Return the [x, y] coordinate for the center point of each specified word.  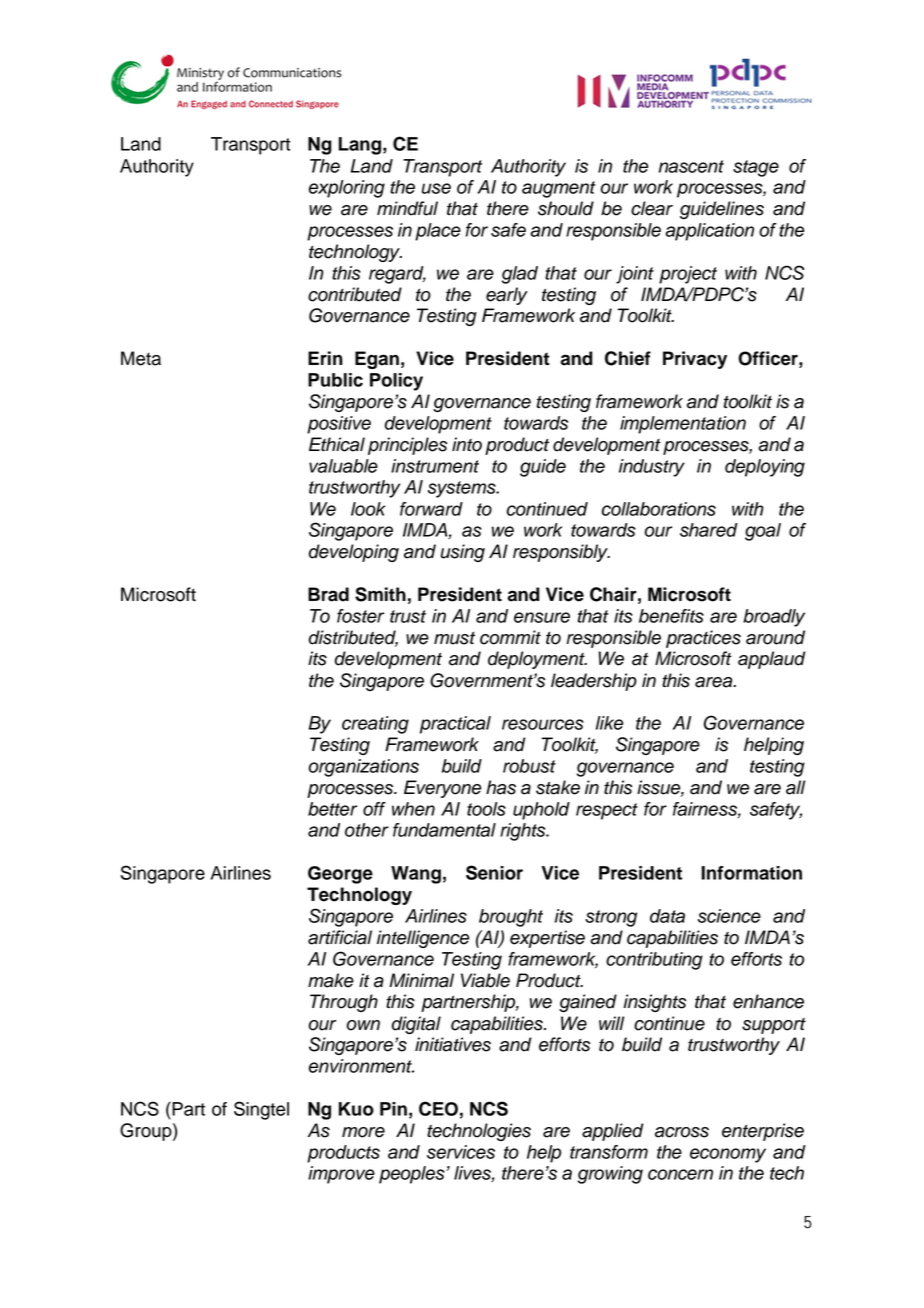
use [436, 188]
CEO [438, 1108]
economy [728, 1155]
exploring [347, 189]
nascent [691, 166]
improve [341, 1175]
